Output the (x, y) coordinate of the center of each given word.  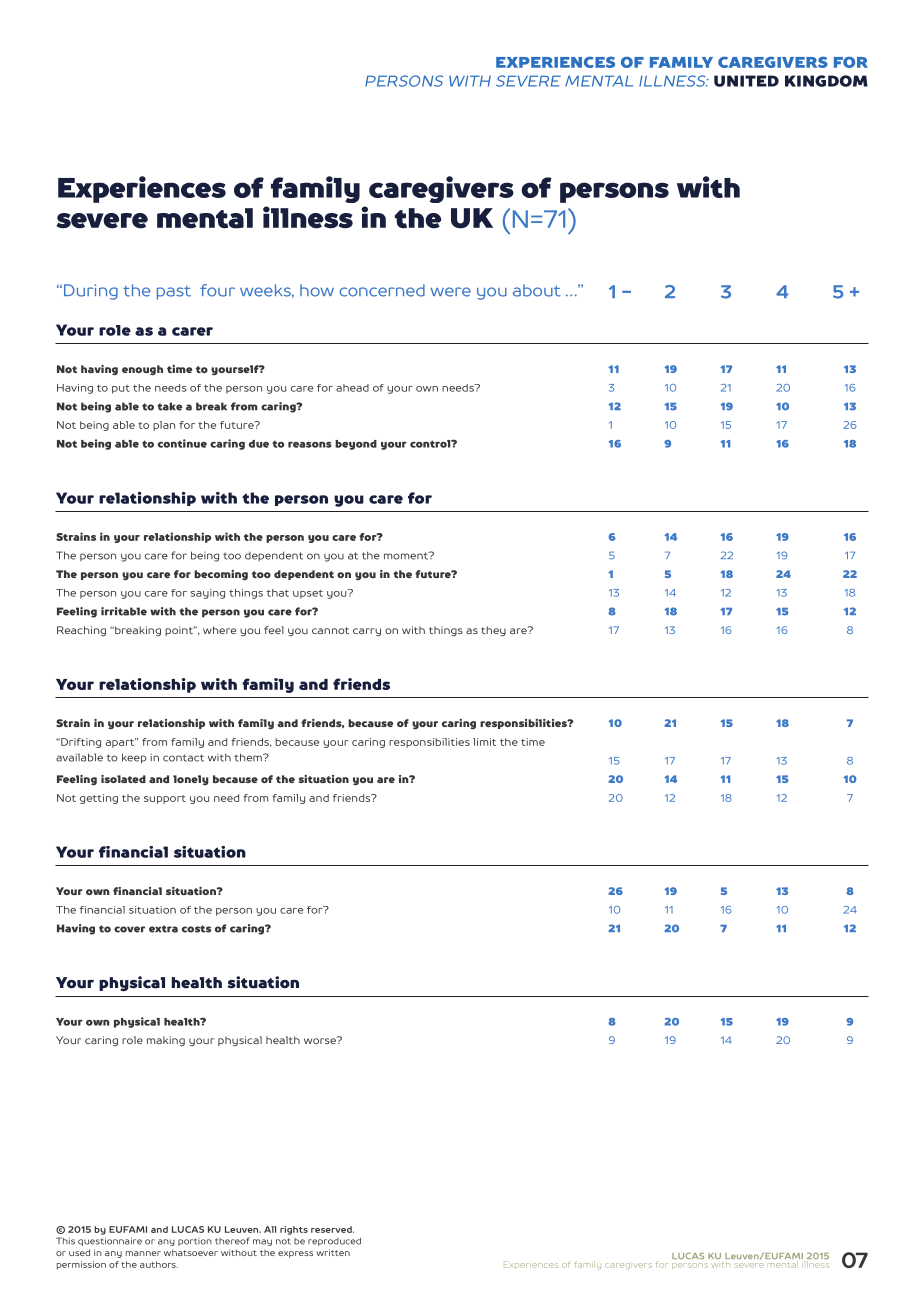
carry (367, 632)
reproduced (334, 1242)
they (493, 631)
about (536, 290)
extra (163, 929)
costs (196, 929)
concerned (382, 290)
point (180, 631)
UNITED (746, 81)
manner (143, 1253)
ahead (352, 388)
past (174, 293)
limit (484, 742)
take (169, 406)
